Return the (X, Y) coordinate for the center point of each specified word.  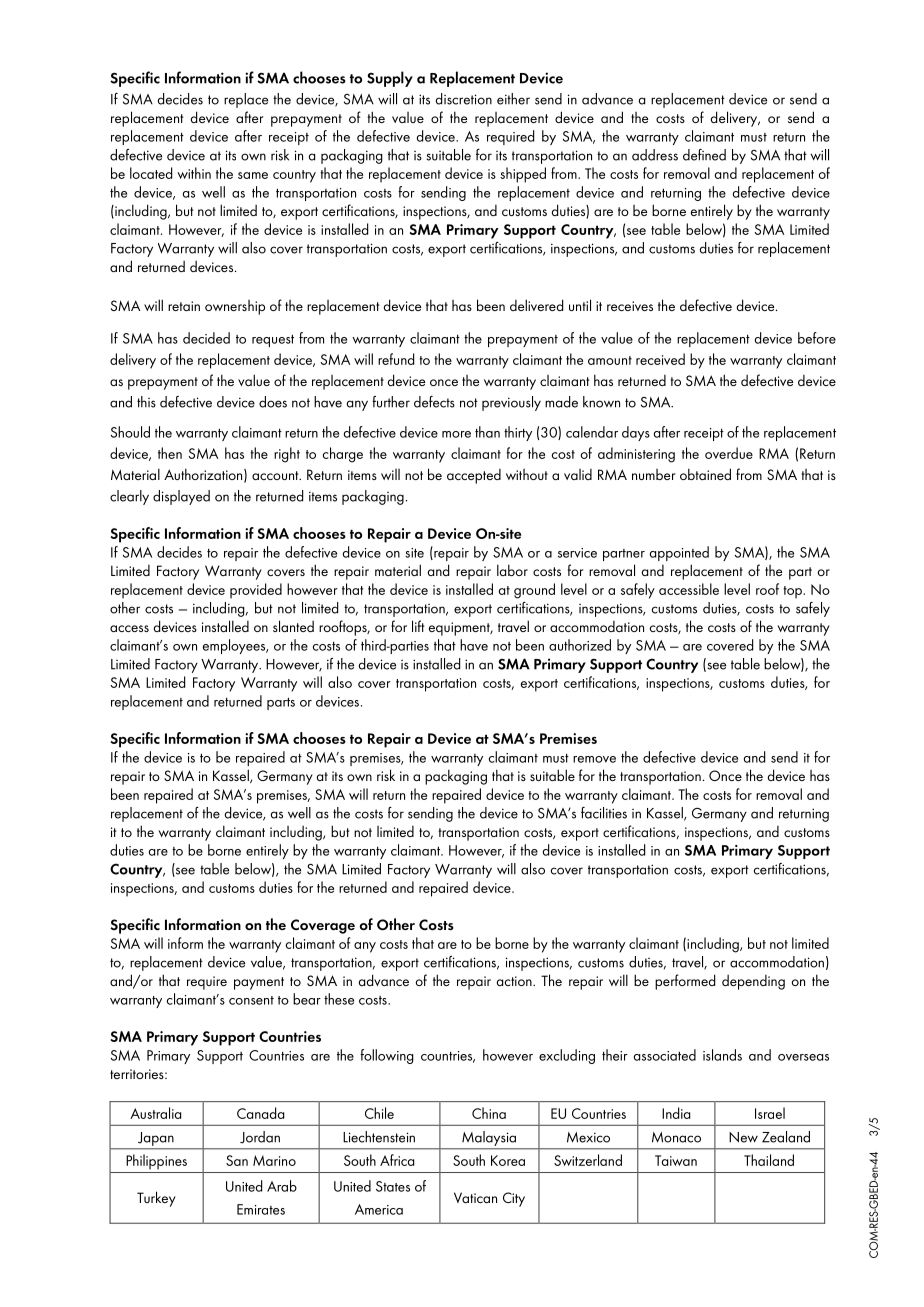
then (170, 453)
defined (704, 155)
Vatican (475, 1197)
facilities (604, 813)
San (237, 1160)
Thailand (769, 1160)
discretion (464, 99)
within (194, 173)
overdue (729, 453)
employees (235, 646)
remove (594, 759)
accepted (474, 476)
